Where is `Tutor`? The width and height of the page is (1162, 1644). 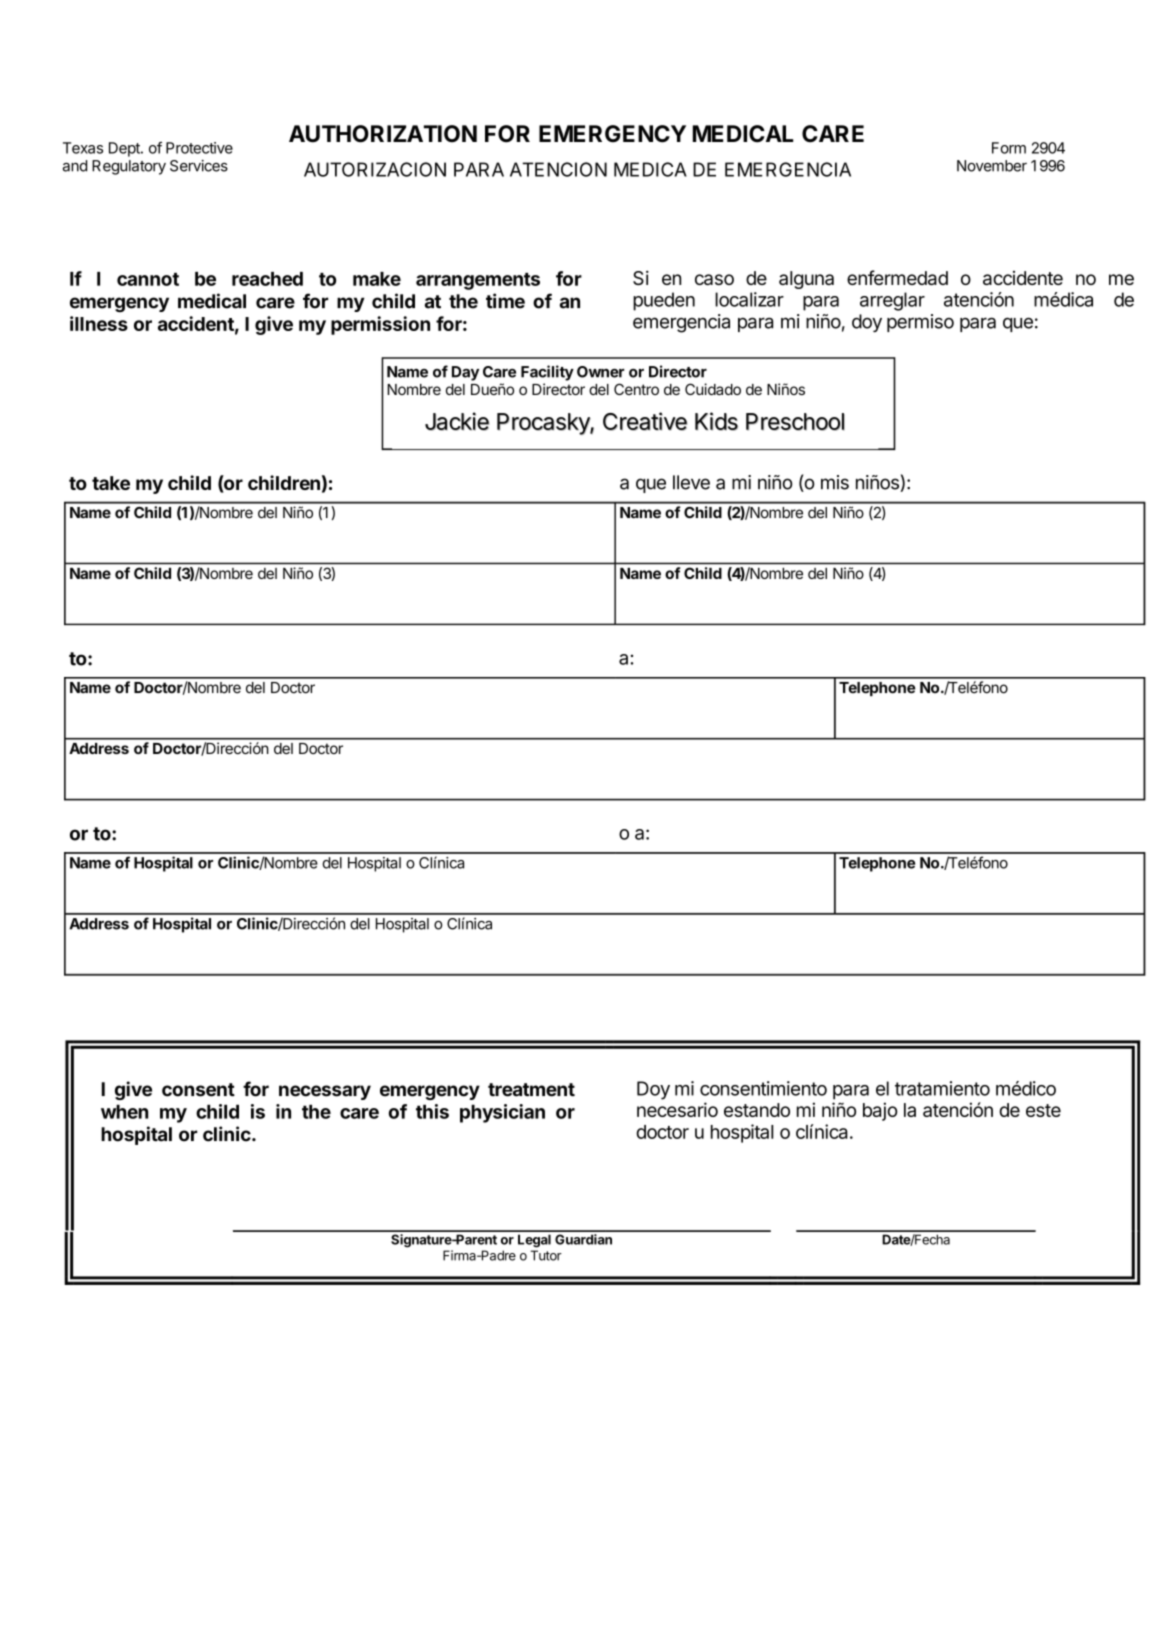
Tutor is located at coordinates (546, 1255).
